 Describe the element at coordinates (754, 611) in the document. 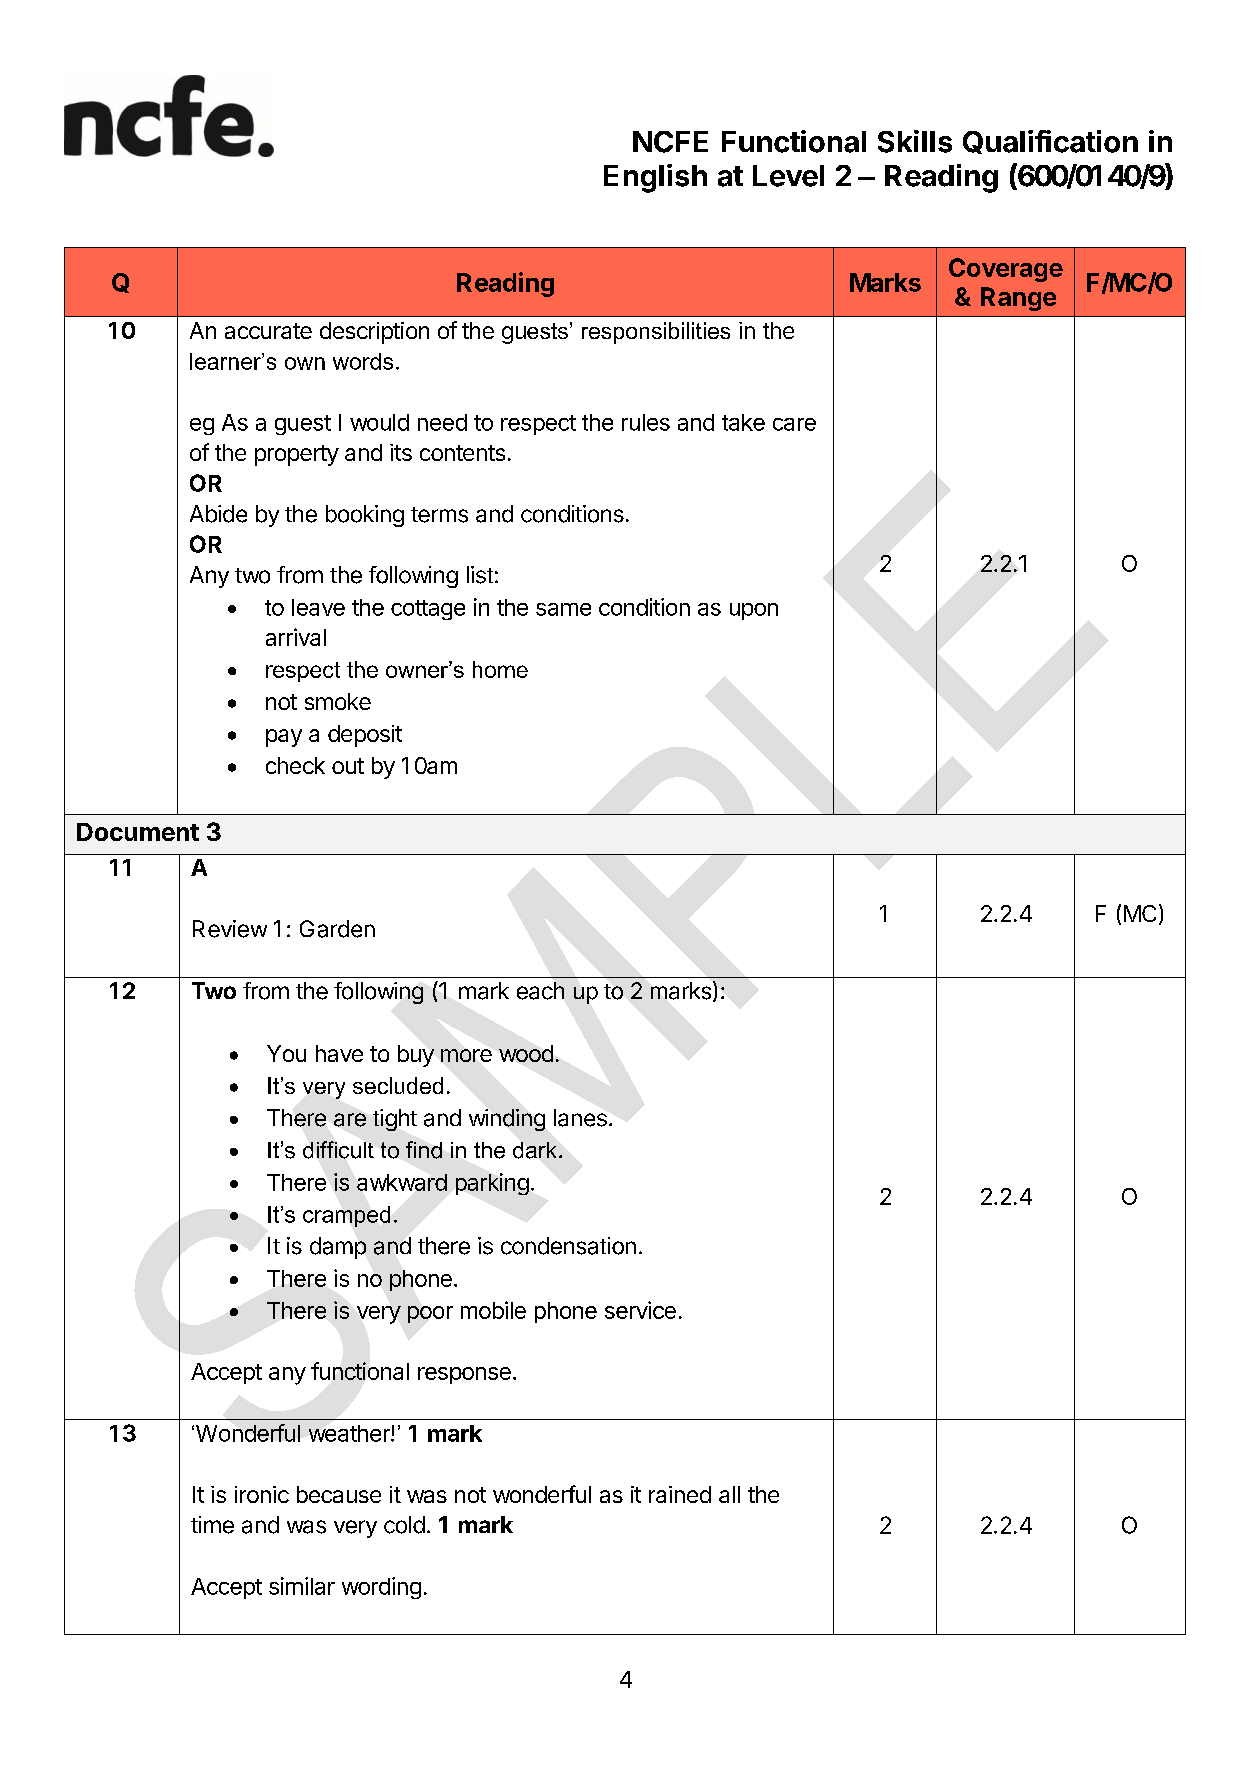

I see `upon` at that location.
